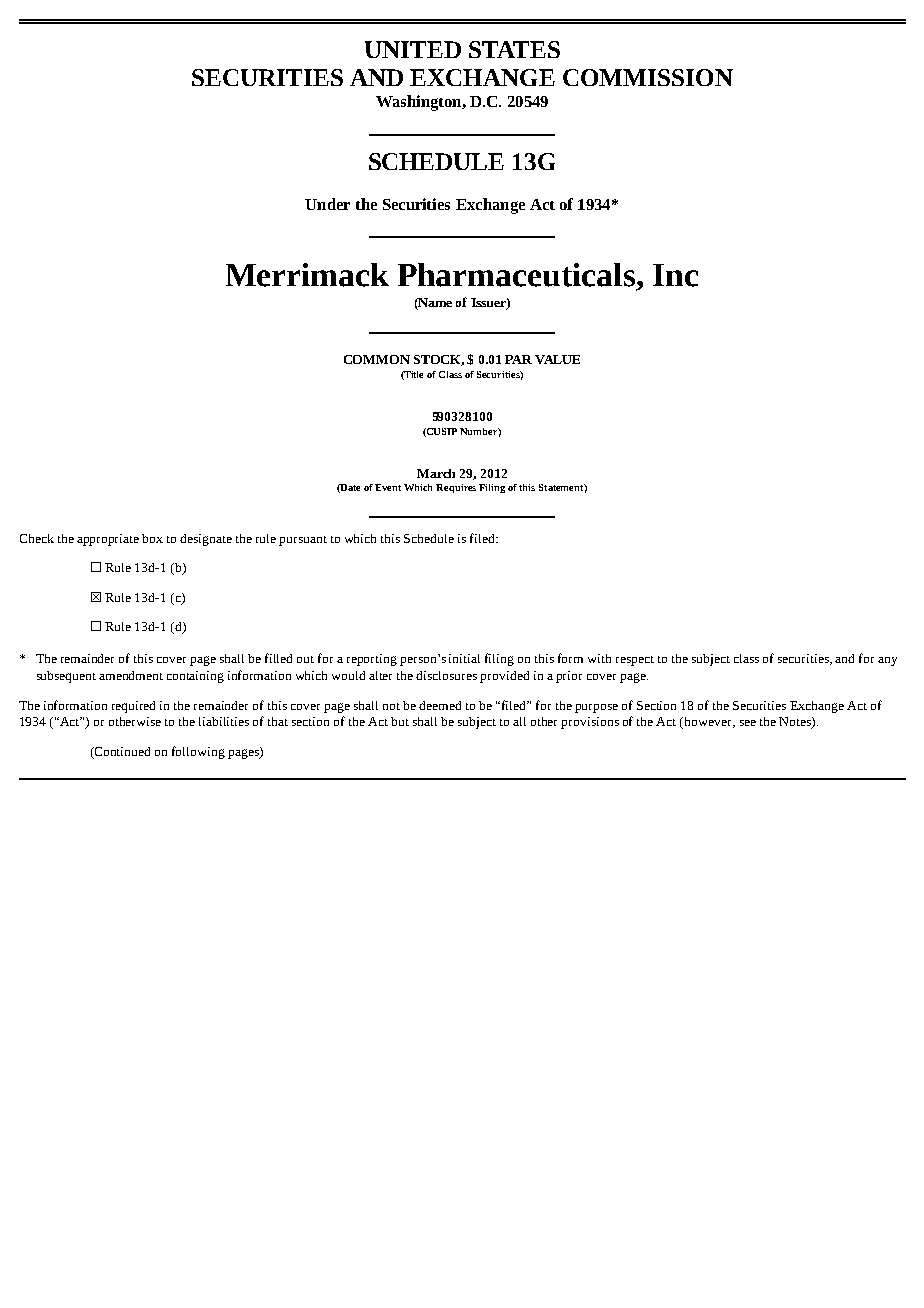  What do you see at coordinates (413, 49) in the screenshot?
I see `UNITED` at bounding box center [413, 49].
